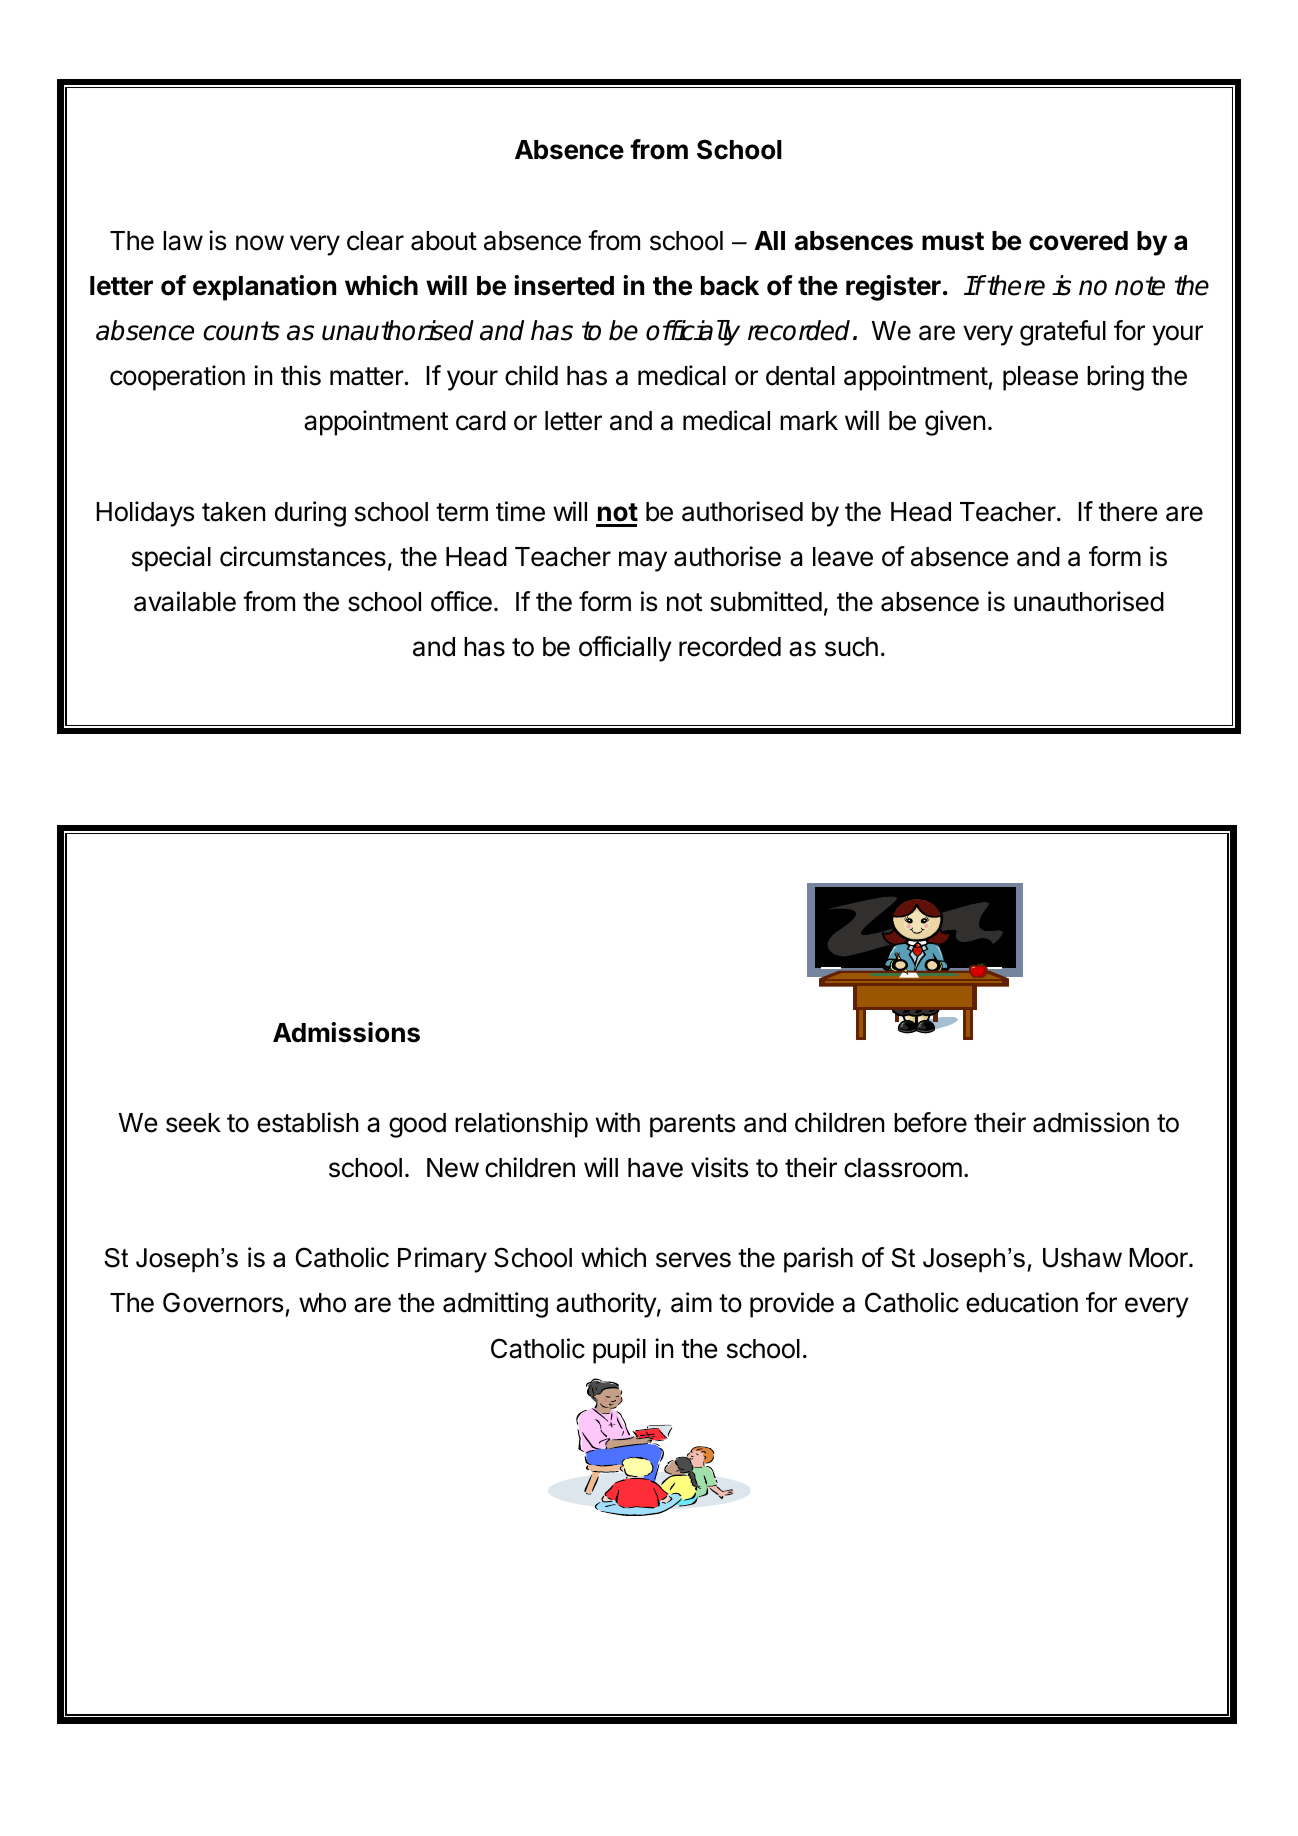  Describe the element at coordinates (185, 601) in the screenshot. I see `available` at that location.
